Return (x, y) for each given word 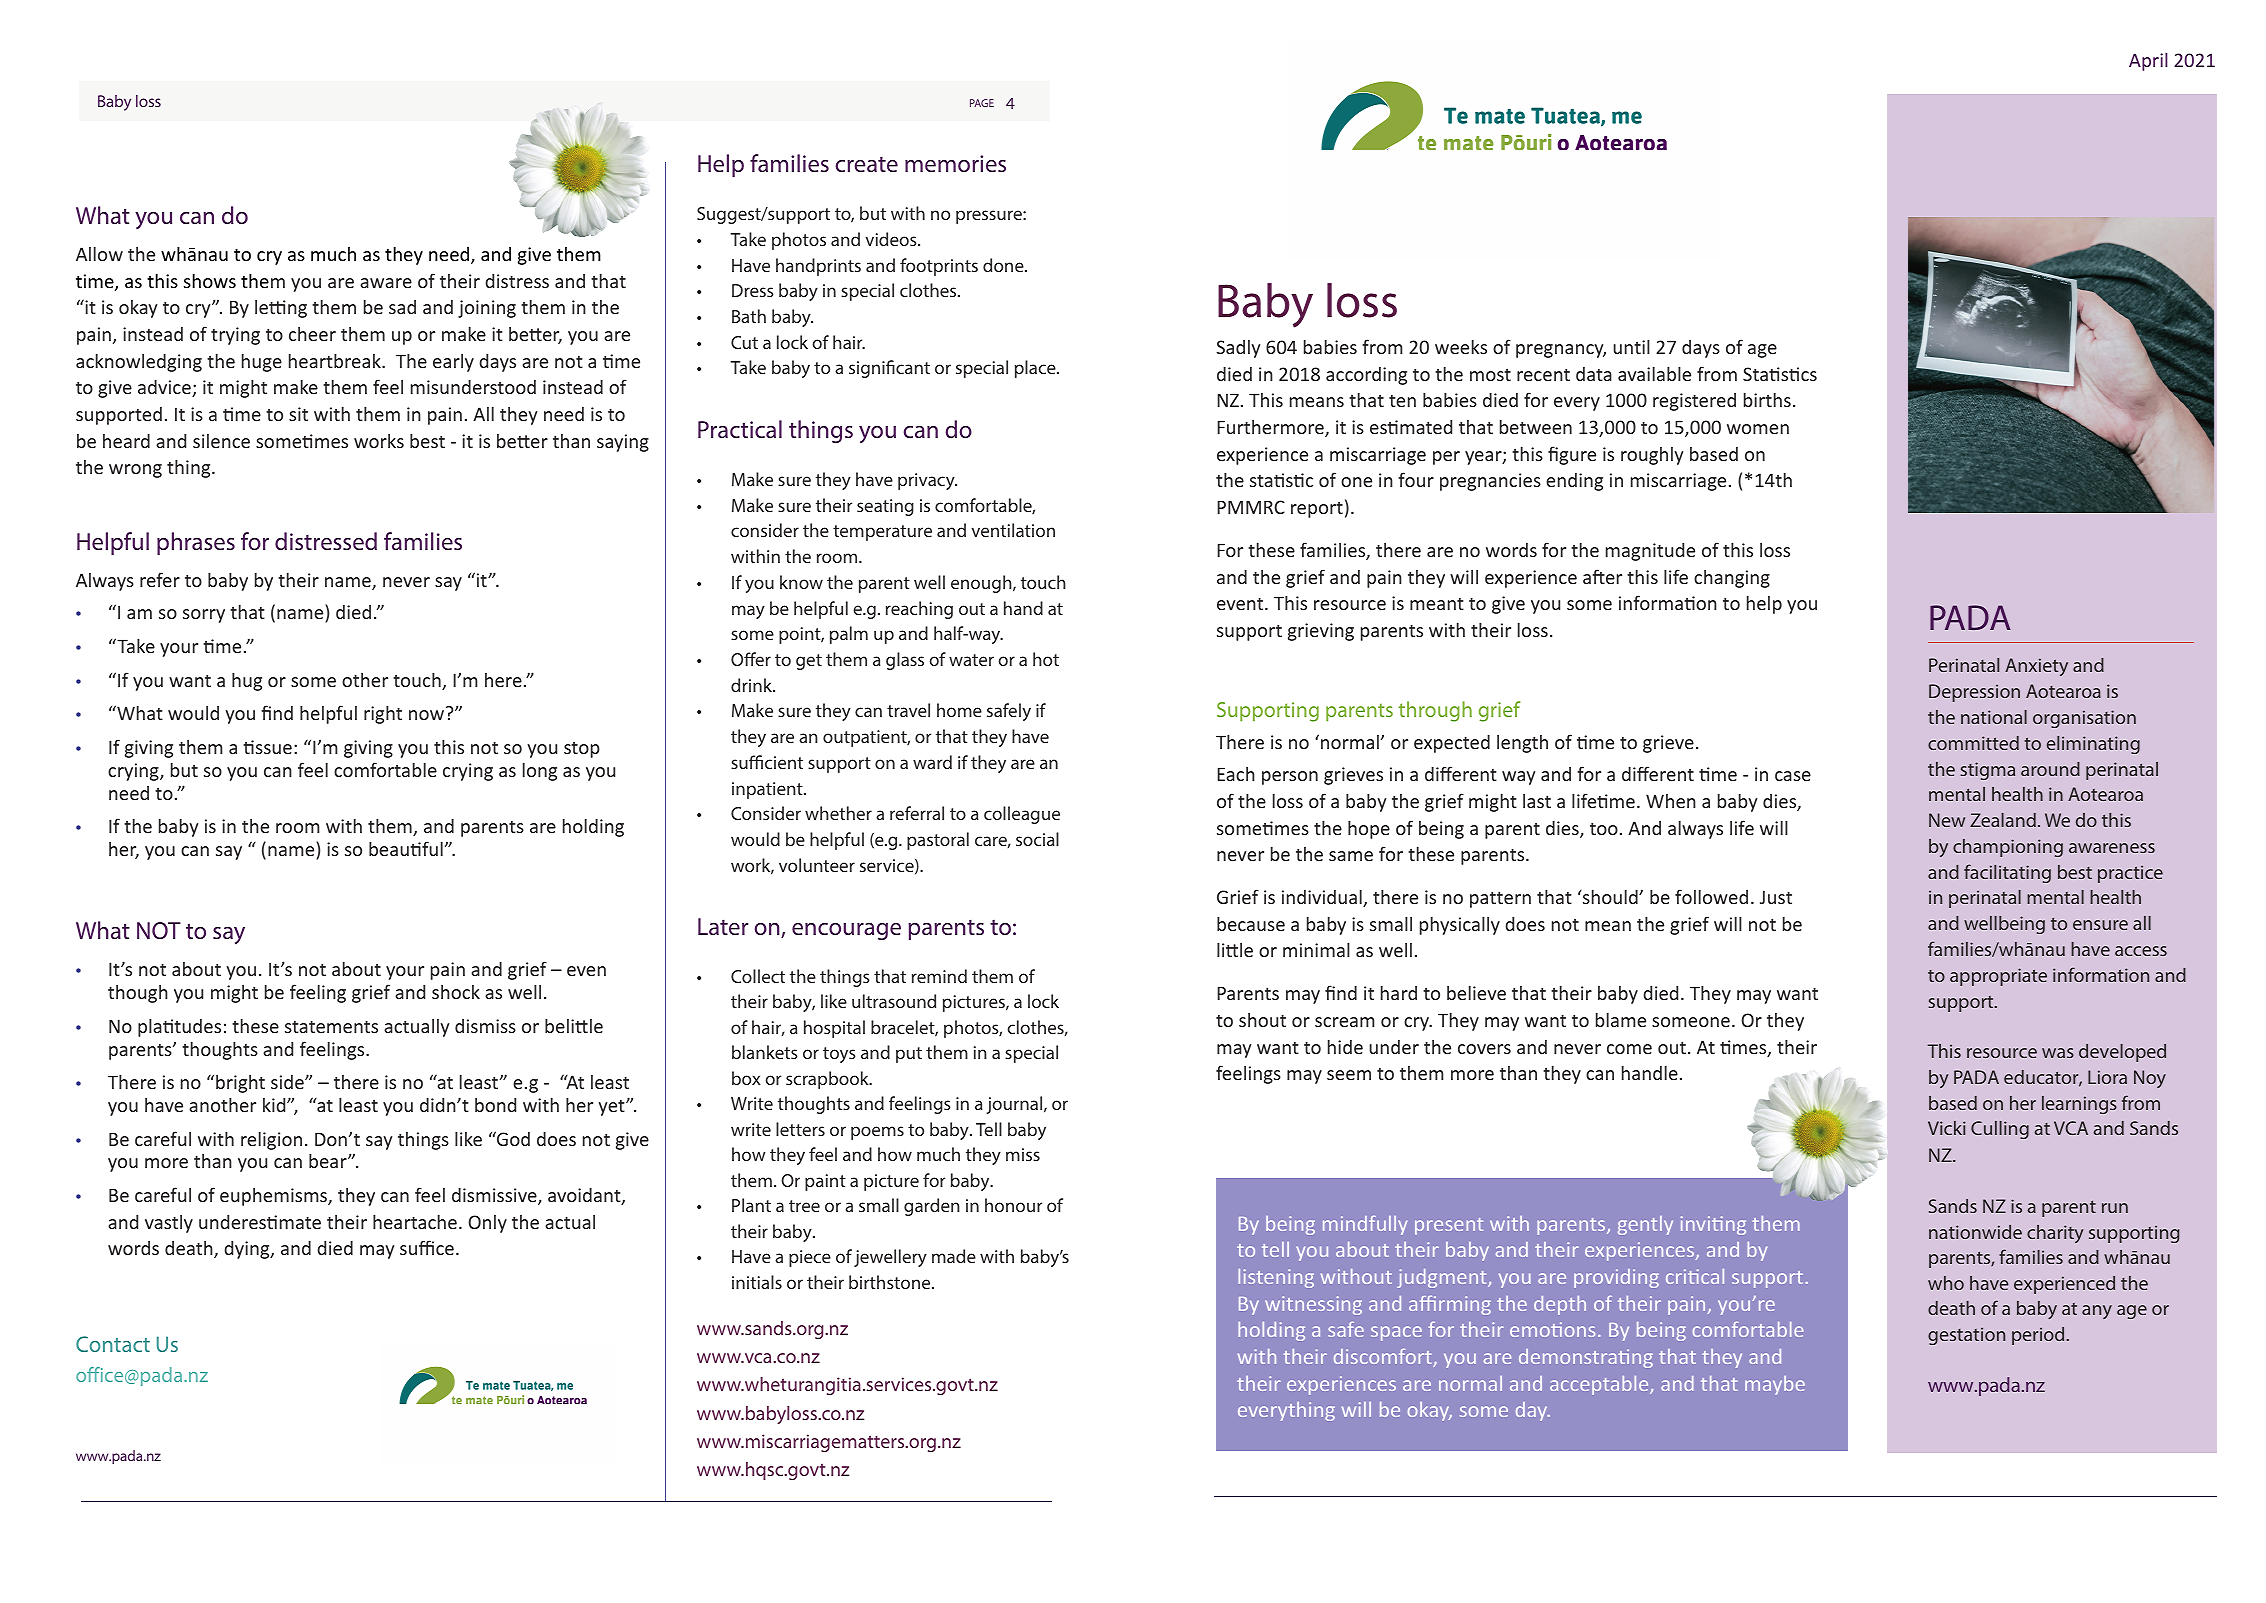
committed (1973, 743)
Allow (99, 253)
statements (331, 1026)
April (2148, 62)
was (2058, 1053)
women (1758, 429)
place (1036, 369)
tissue (267, 747)
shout (1262, 1020)
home (959, 710)
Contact (113, 1344)
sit (298, 414)
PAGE (982, 103)
